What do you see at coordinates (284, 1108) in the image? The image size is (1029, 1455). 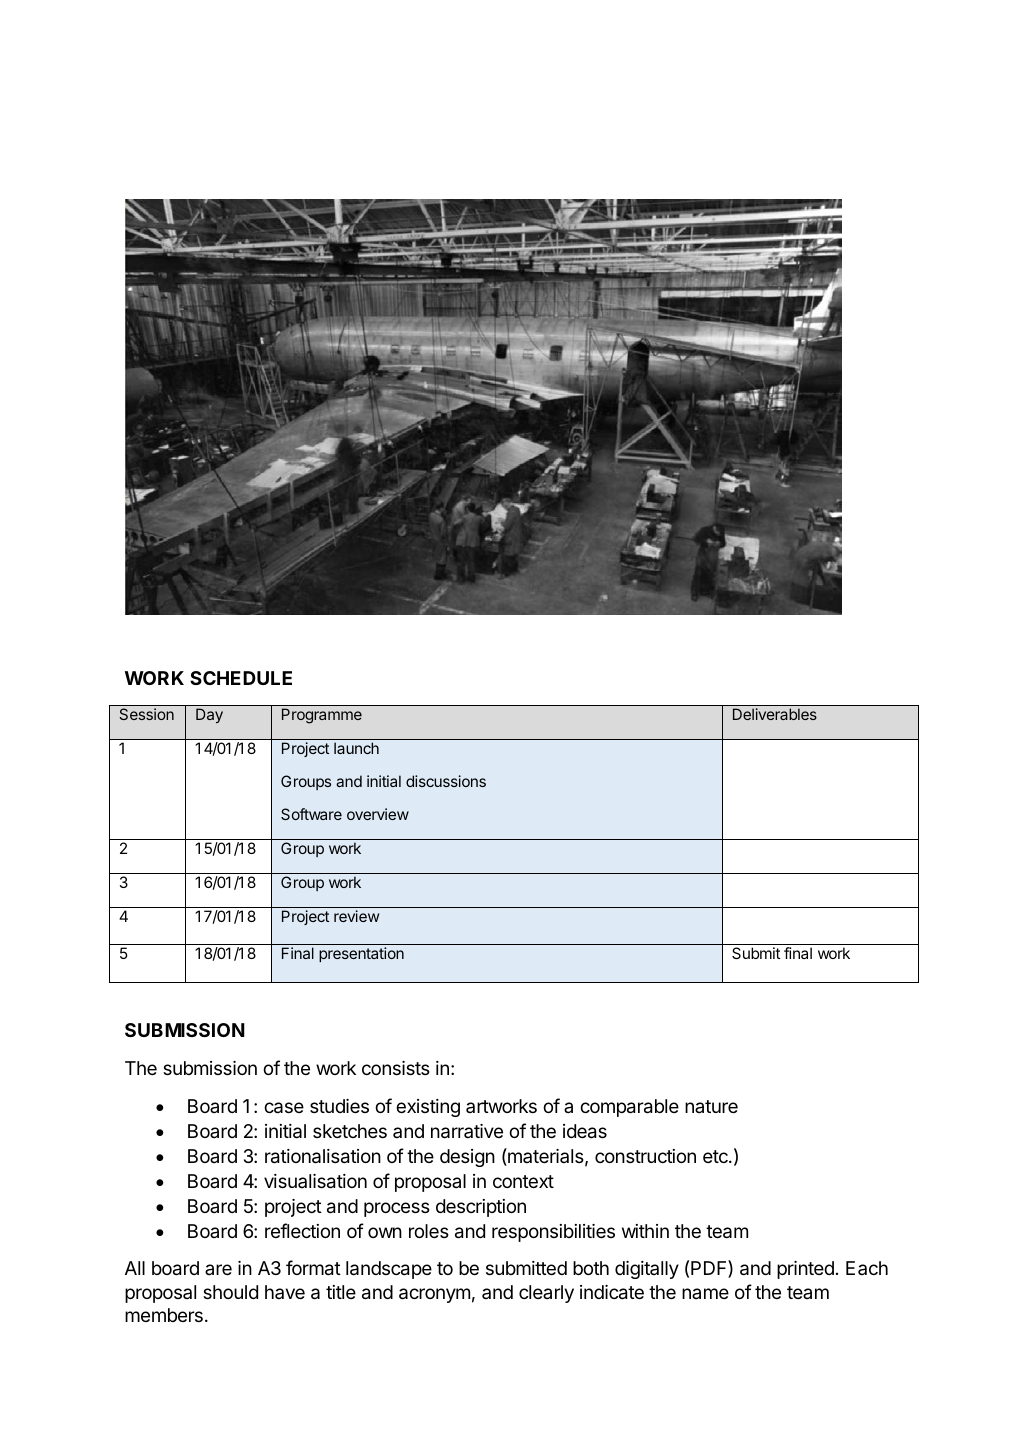 I see `case` at bounding box center [284, 1108].
